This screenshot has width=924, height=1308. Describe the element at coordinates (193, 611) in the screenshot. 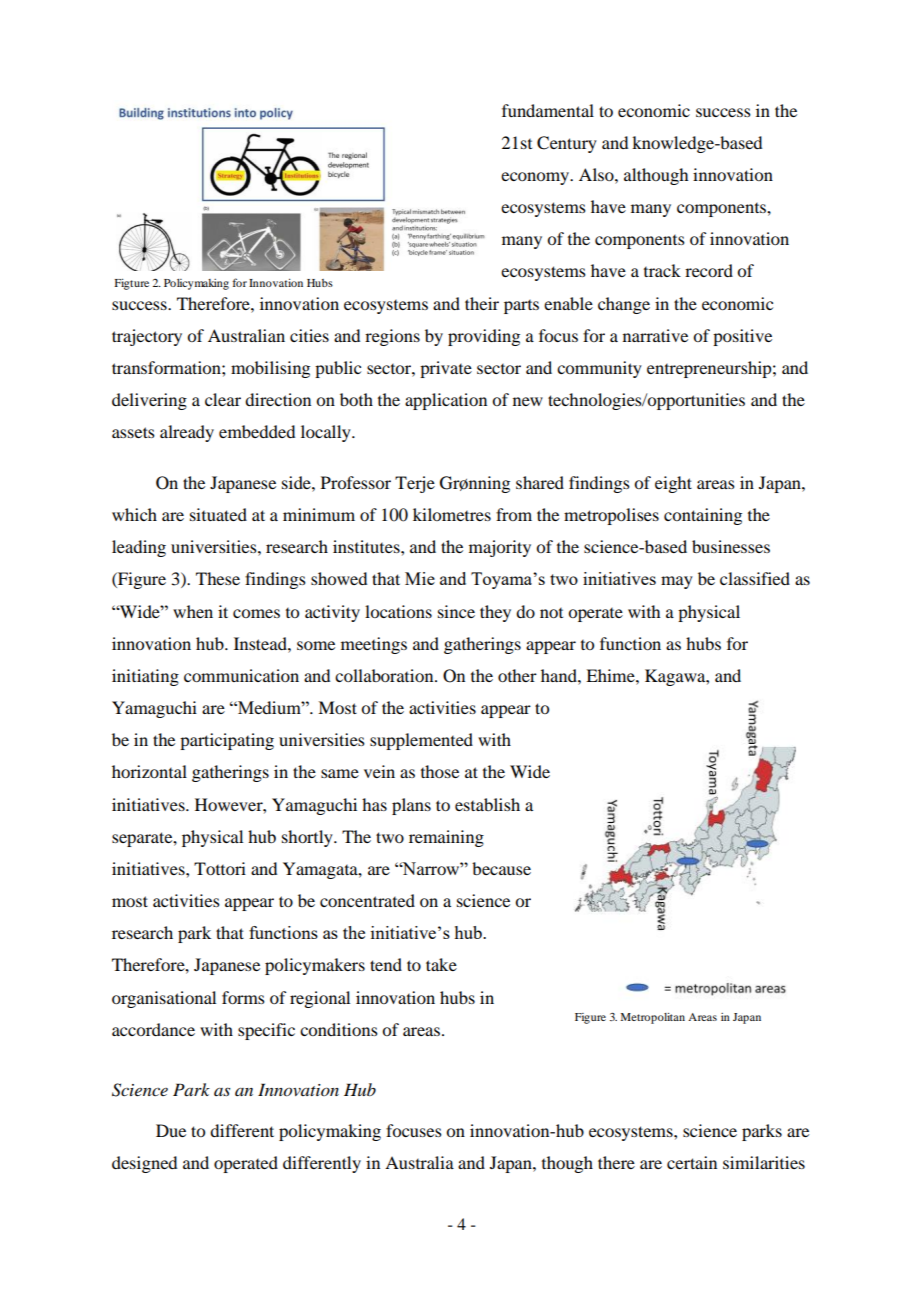

I see `when` at that location.
